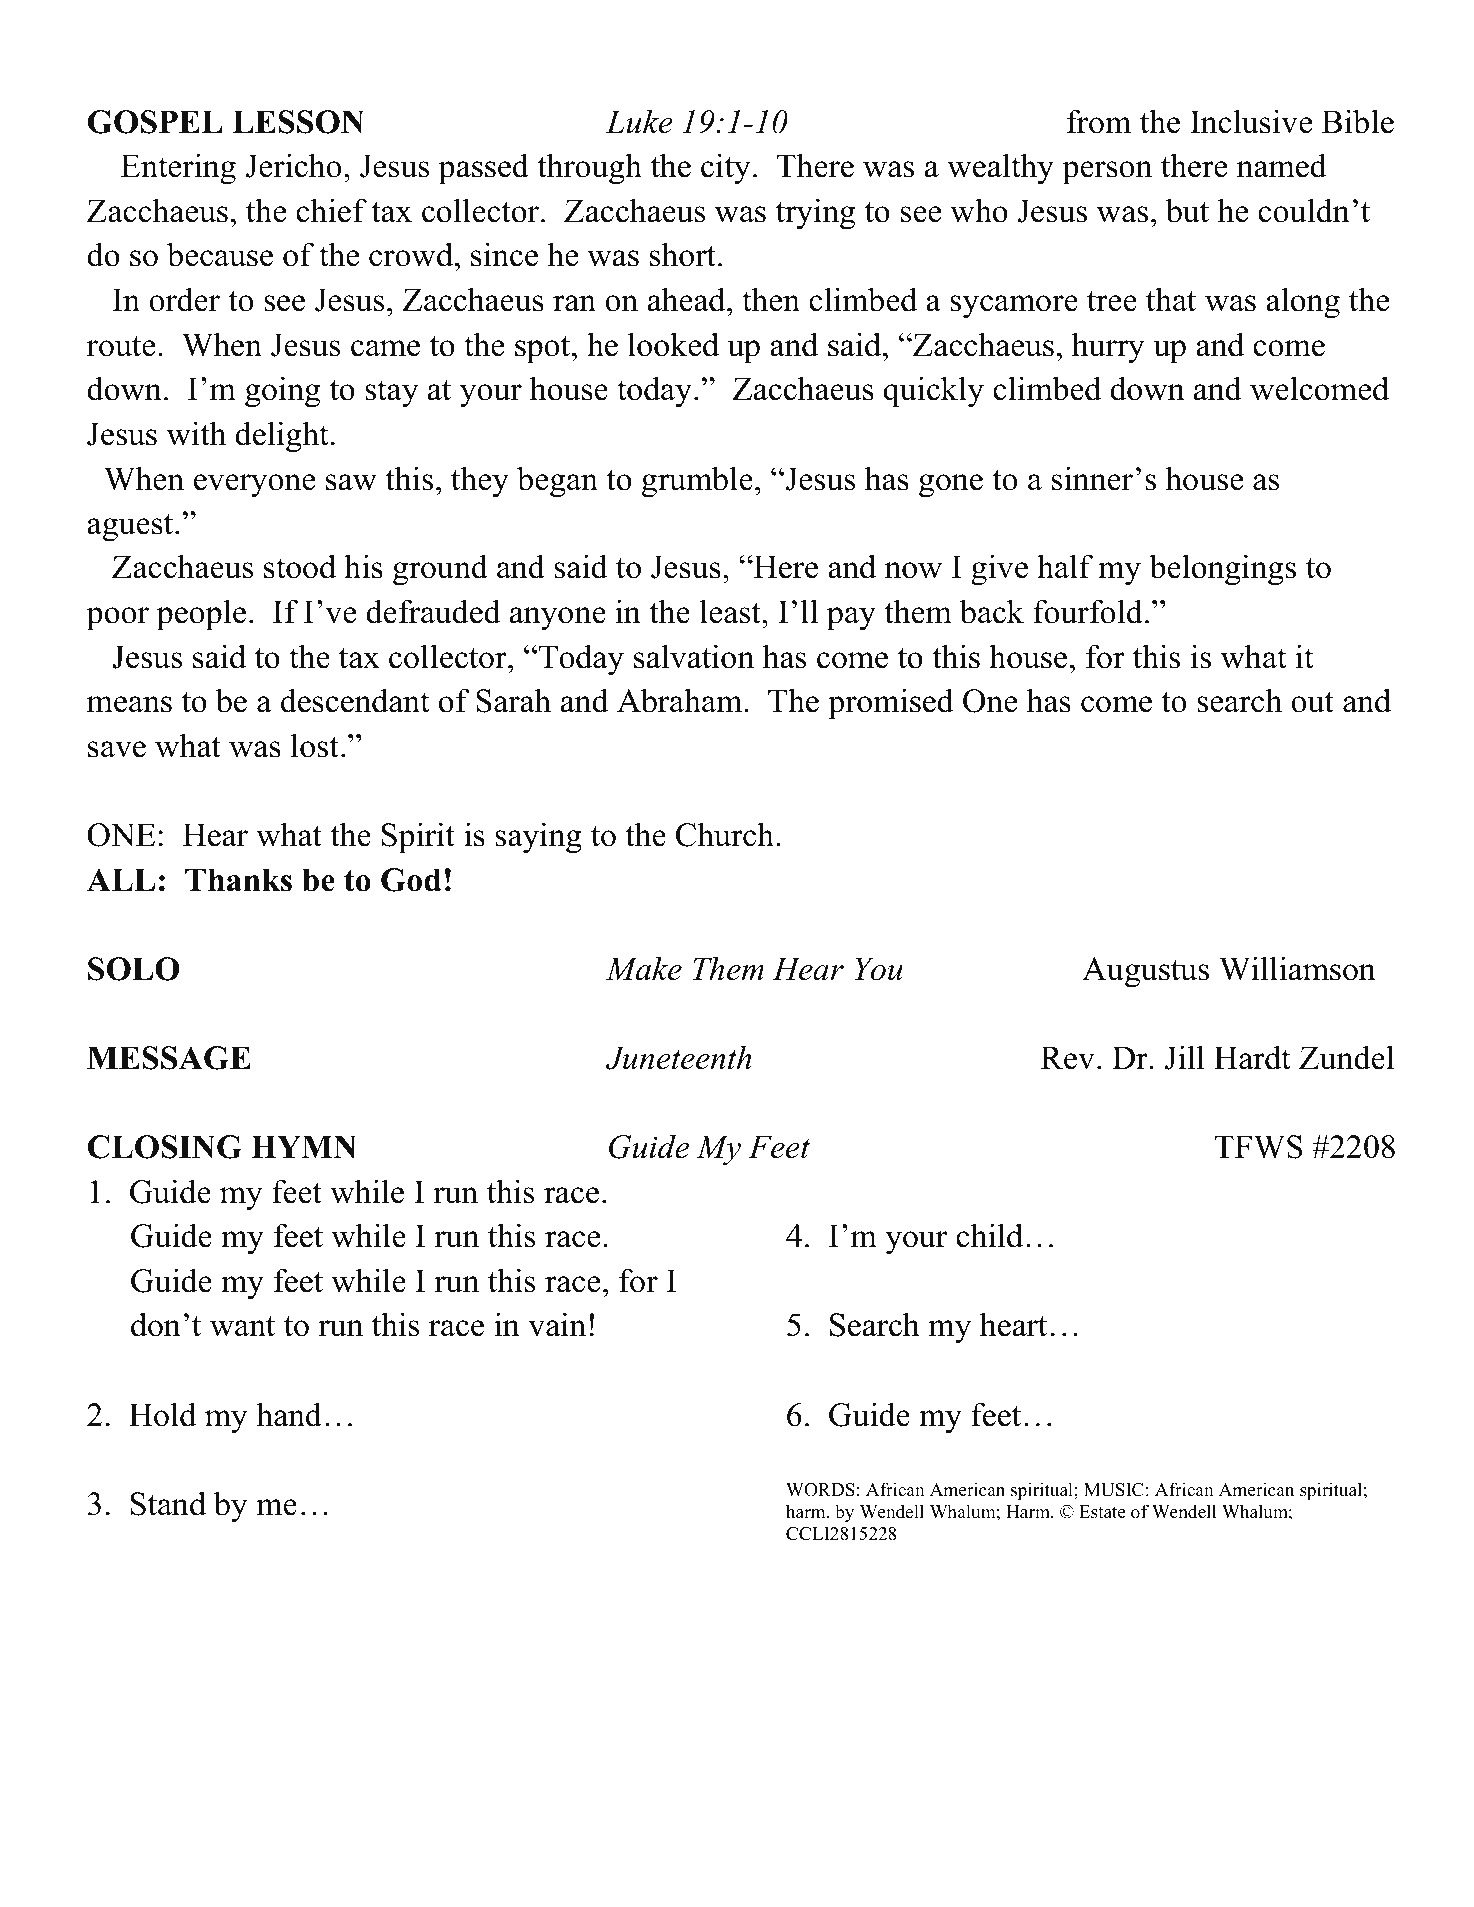 This screenshot has width=1474, height=1907. Describe the element at coordinates (293, 165) in the screenshot. I see `Jericho` at that location.
